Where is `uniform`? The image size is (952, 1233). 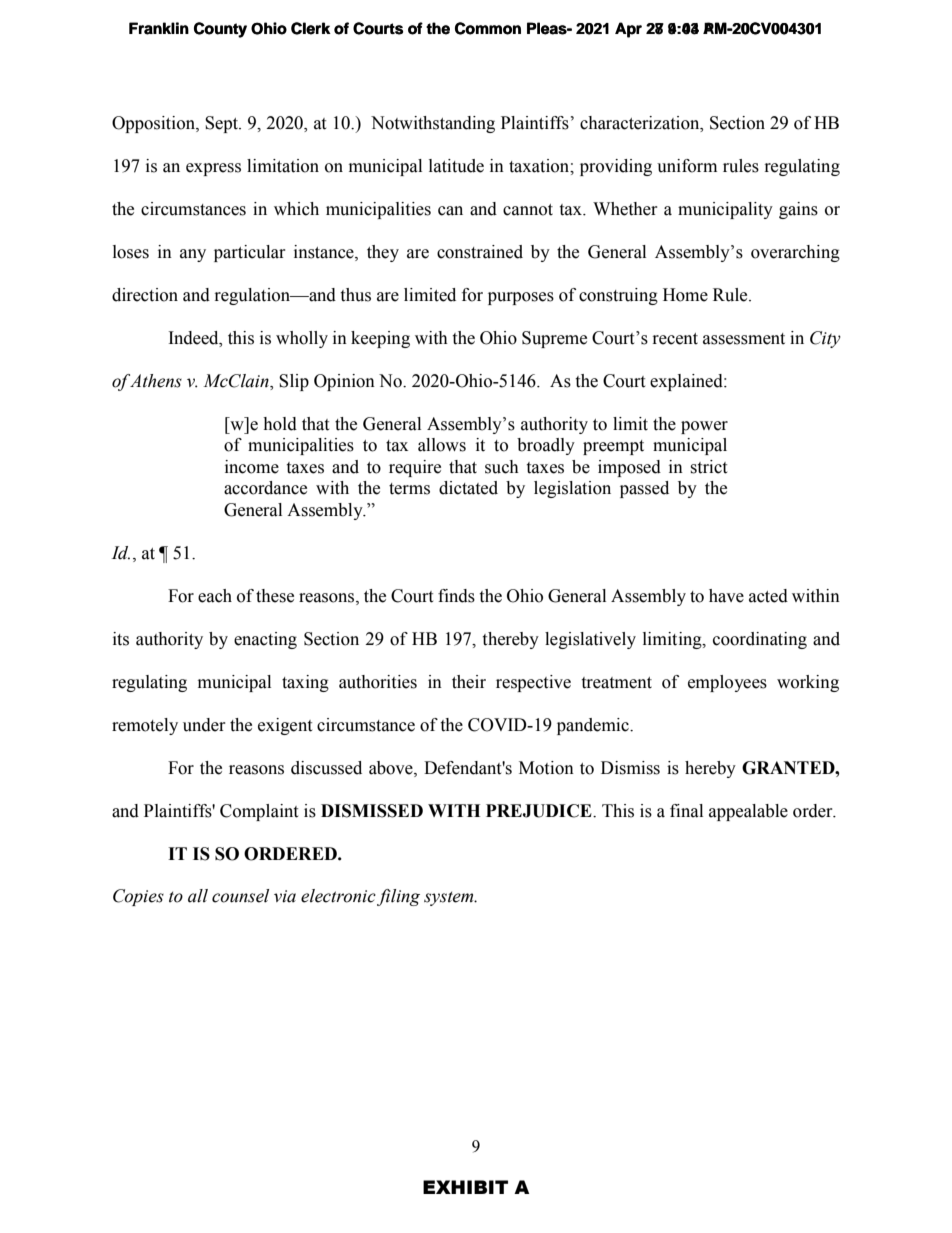 uniform is located at coordinates (687, 166).
